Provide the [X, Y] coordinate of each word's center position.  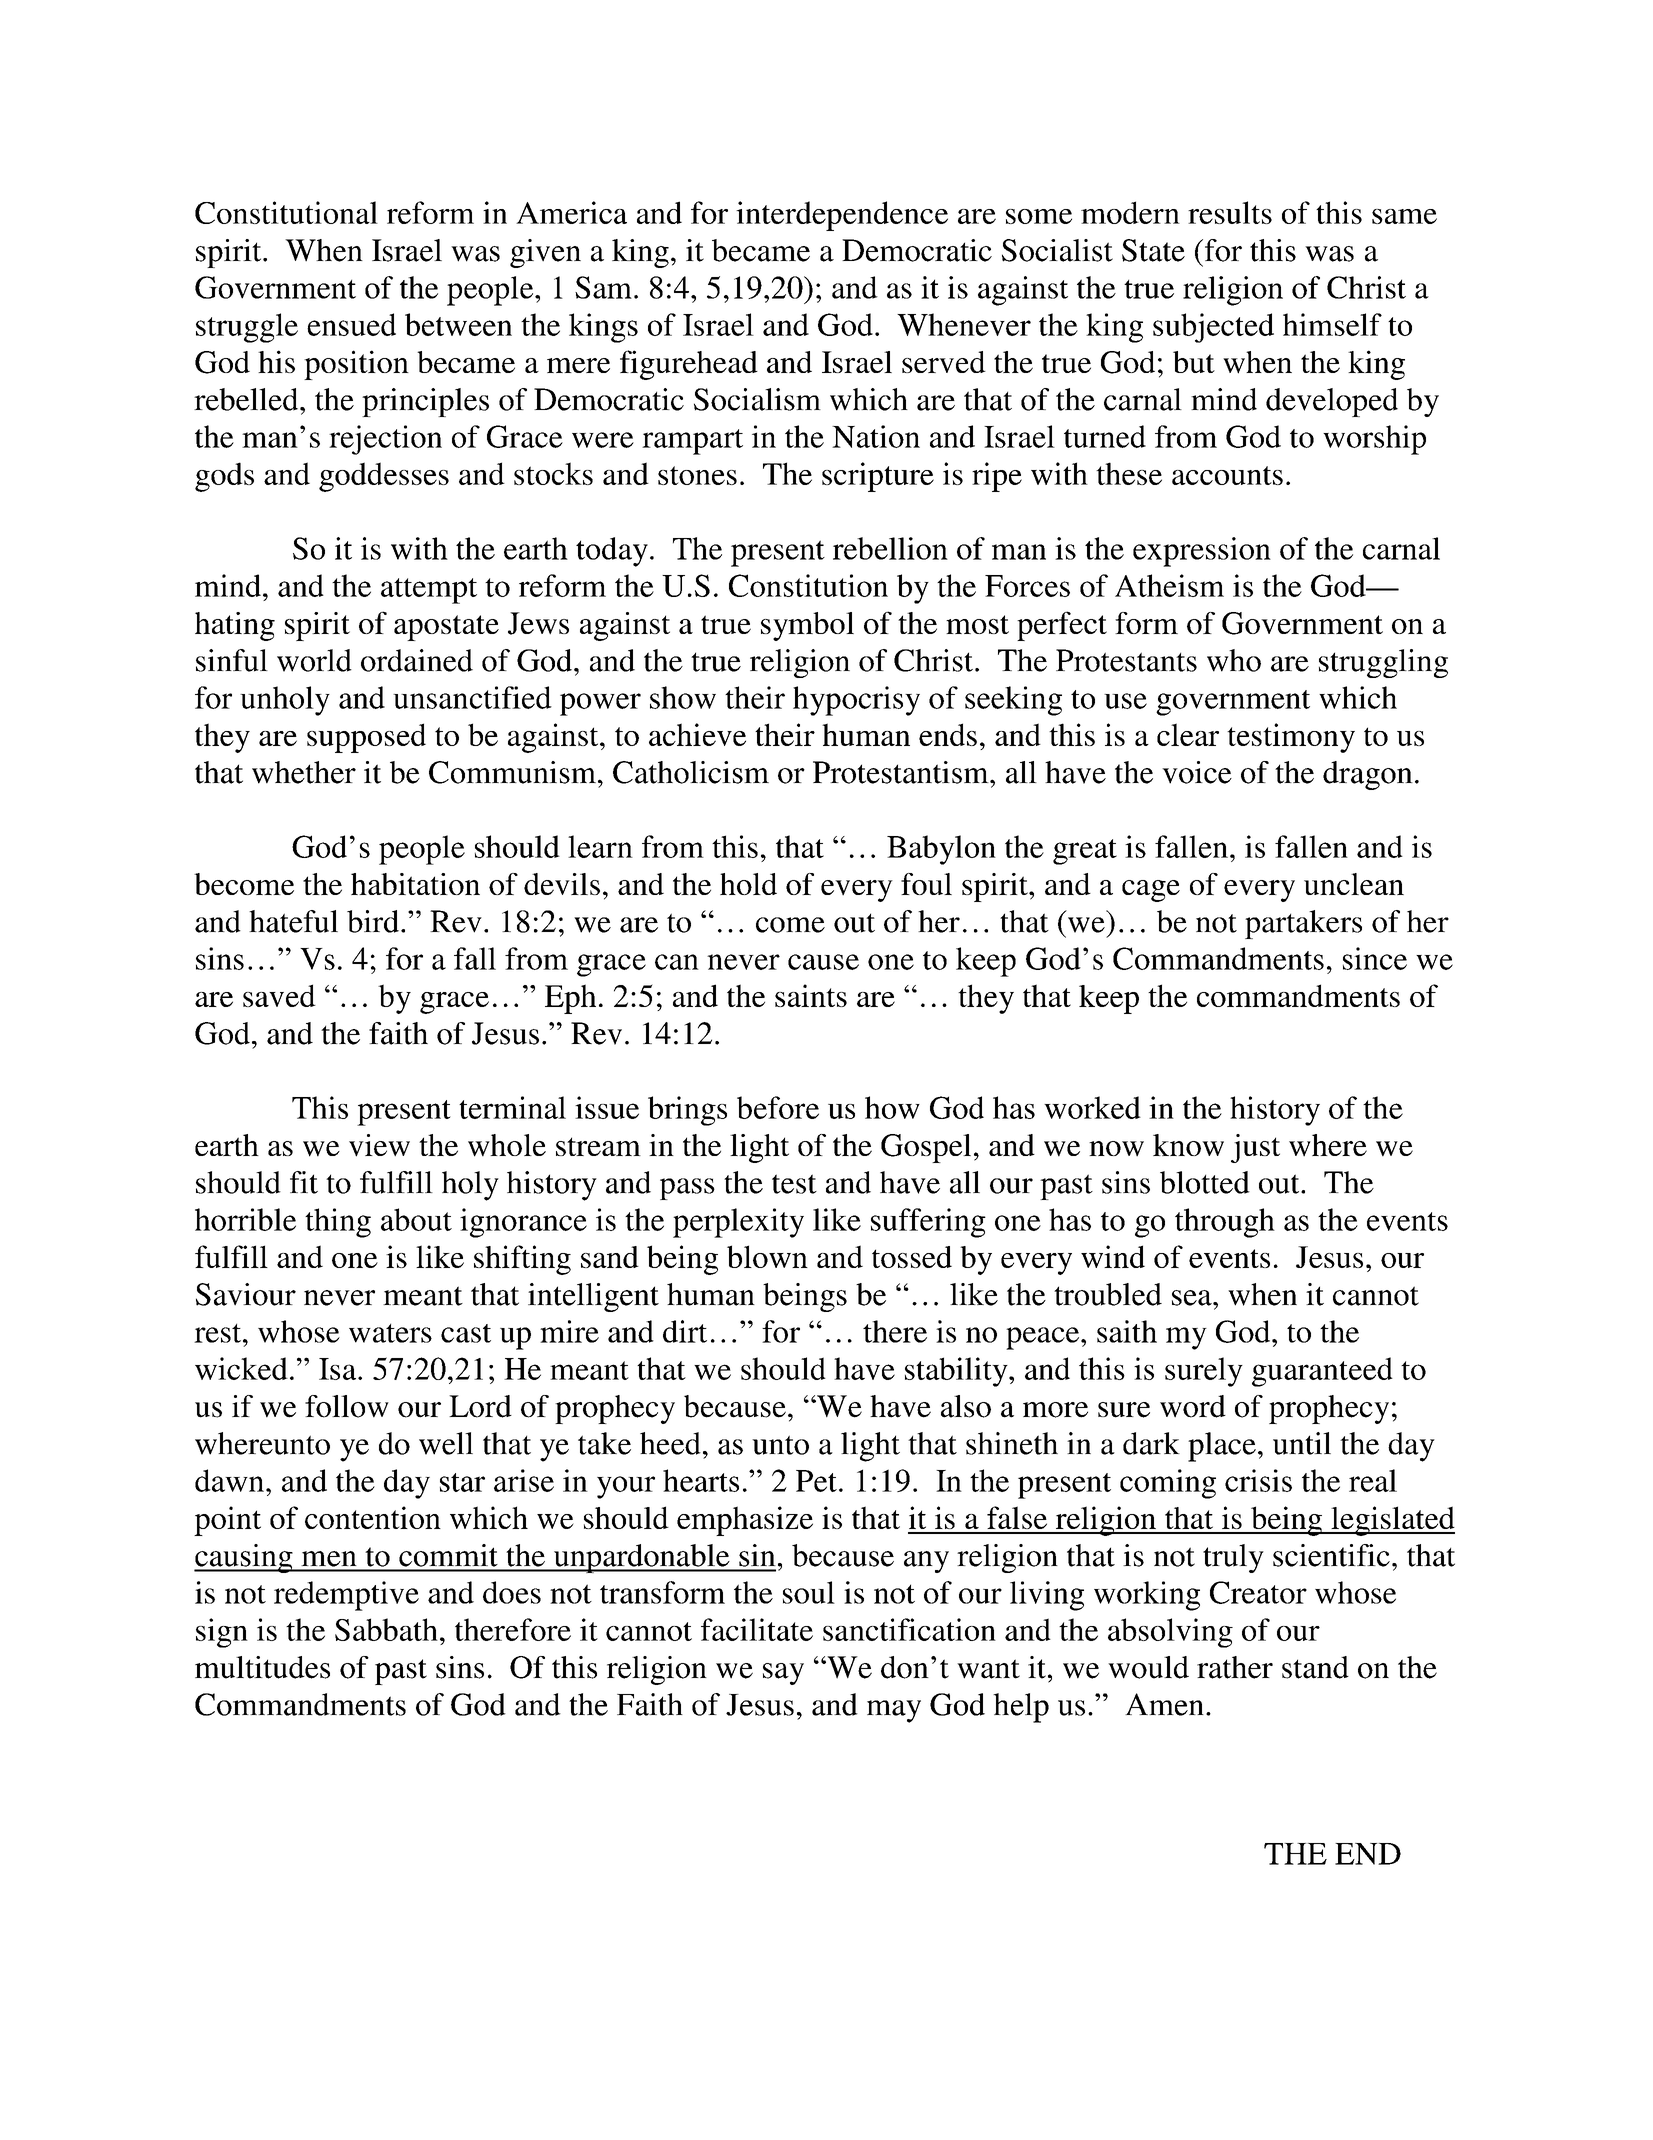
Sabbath [386, 1629]
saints [811, 995]
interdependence [842, 216]
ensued [351, 324]
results [1230, 212]
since [1375, 958]
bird [373, 921]
